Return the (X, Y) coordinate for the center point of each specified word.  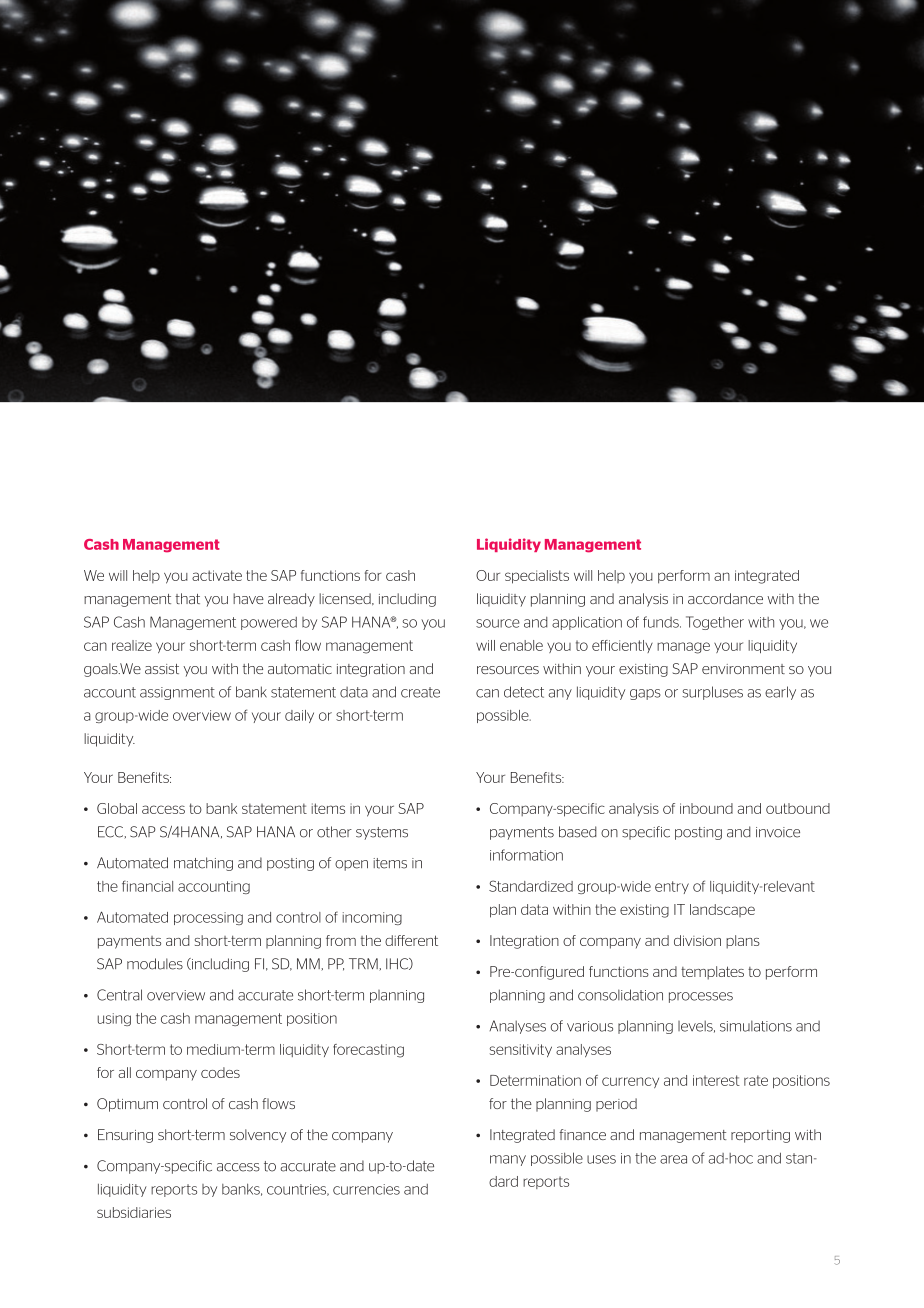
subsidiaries (134, 1212)
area (673, 1159)
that (187, 598)
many (508, 1160)
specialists (537, 577)
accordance (725, 598)
